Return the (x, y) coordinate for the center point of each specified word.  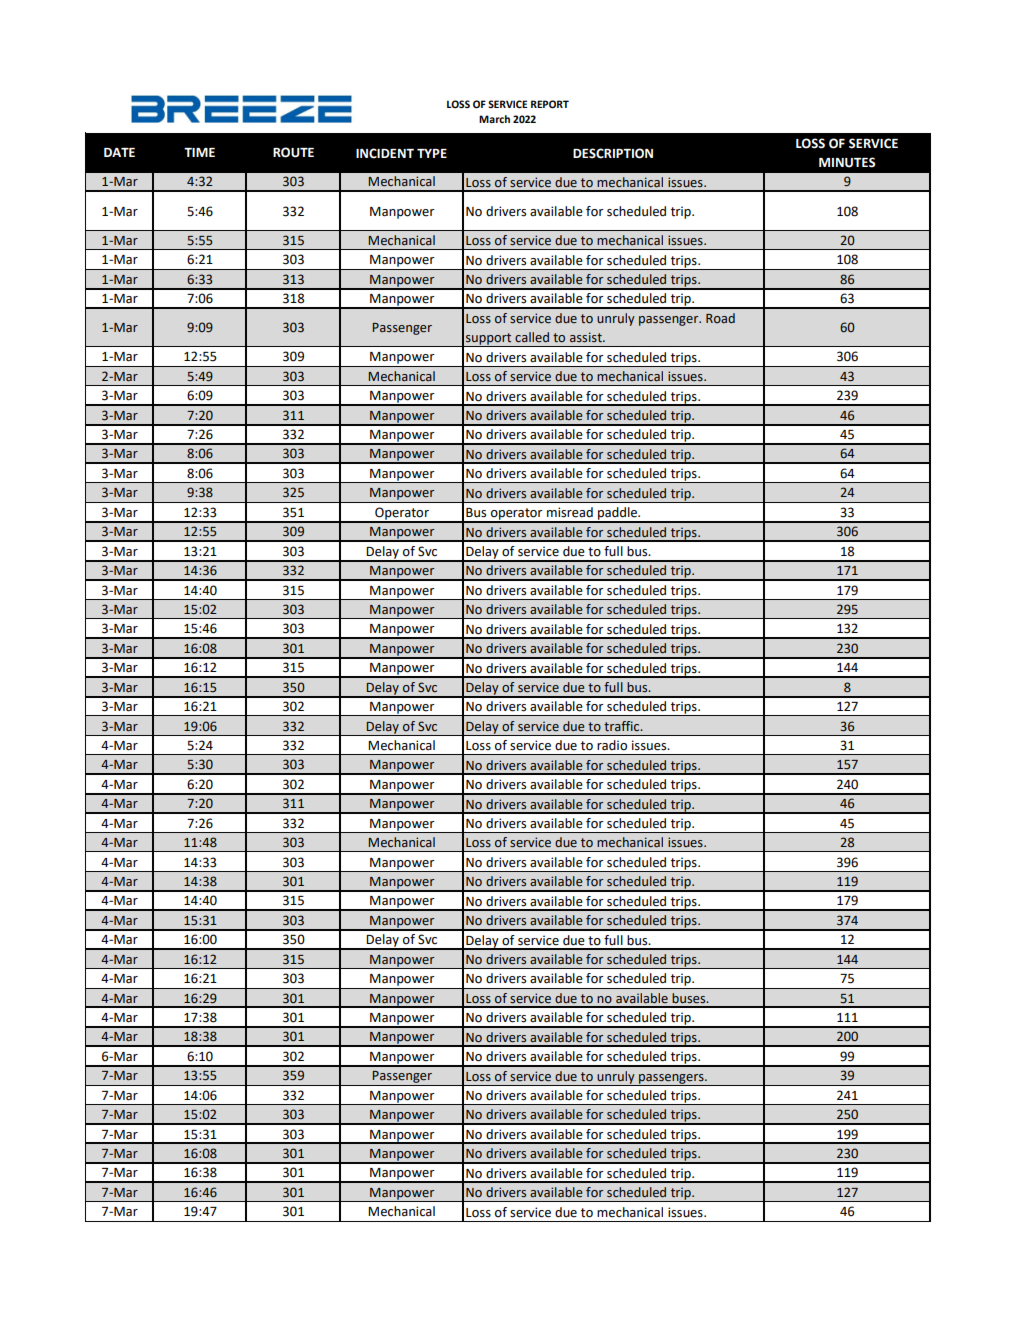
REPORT (550, 104)
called (532, 337)
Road (720, 318)
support (489, 340)
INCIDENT (385, 153)
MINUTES (847, 162)
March (494, 119)
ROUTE (293, 152)
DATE (119, 152)
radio (612, 745)
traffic (623, 726)
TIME (199, 152)
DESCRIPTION (613, 153)
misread (570, 512)
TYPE (432, 153)
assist (587, 337)
